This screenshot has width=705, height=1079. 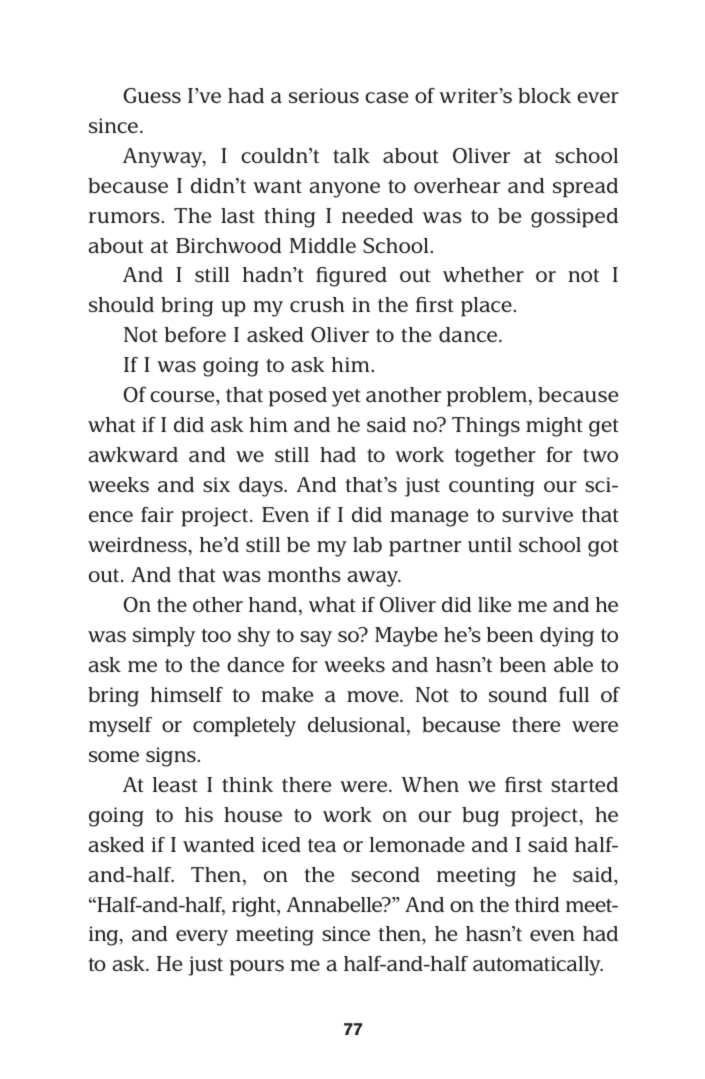 What do you see at coordinates (538, 966) in the screenshot?
I see `automatically` at bounding box center [538, 966].
